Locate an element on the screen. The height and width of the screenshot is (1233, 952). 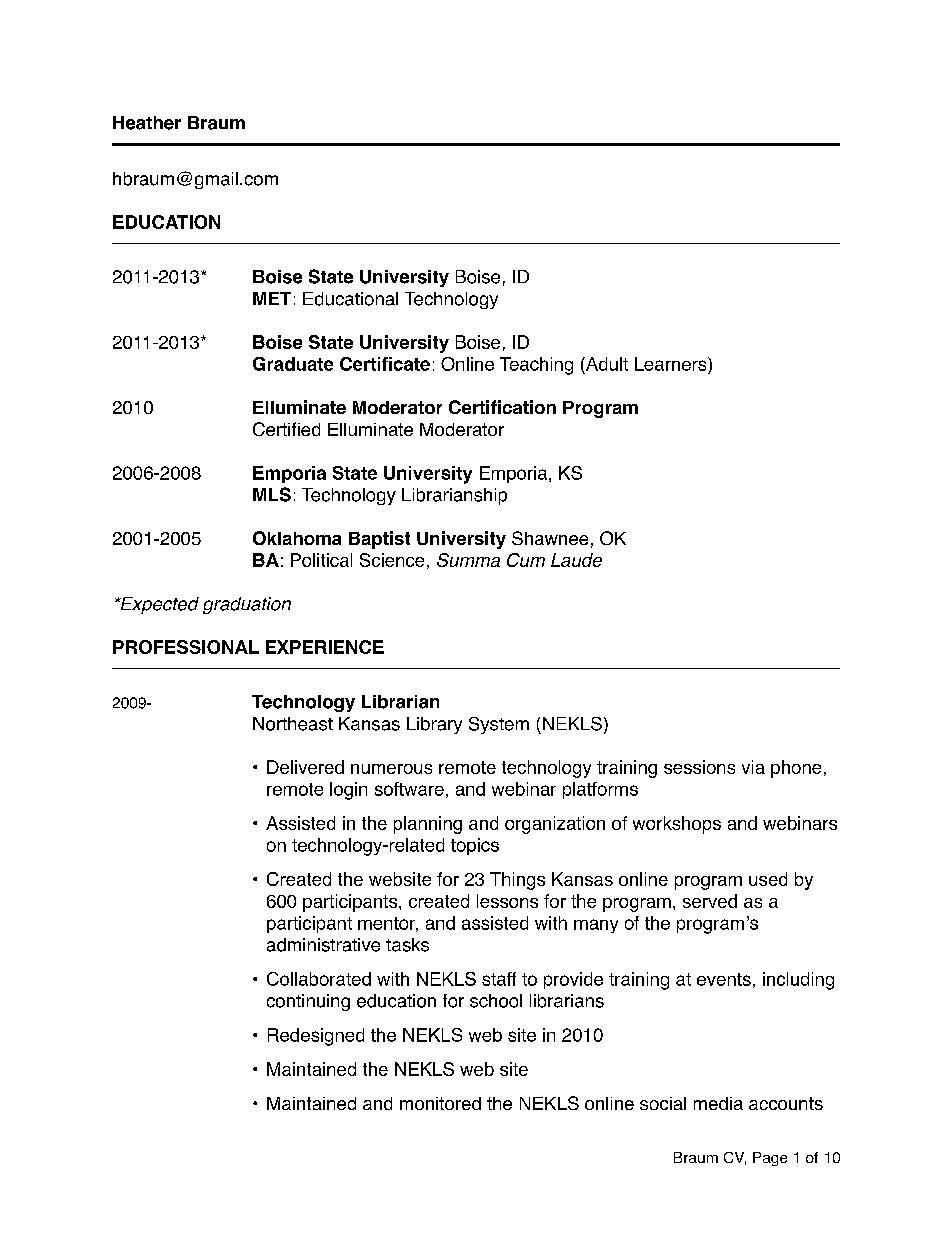
monitored is located at coordinates (440, 1103).
